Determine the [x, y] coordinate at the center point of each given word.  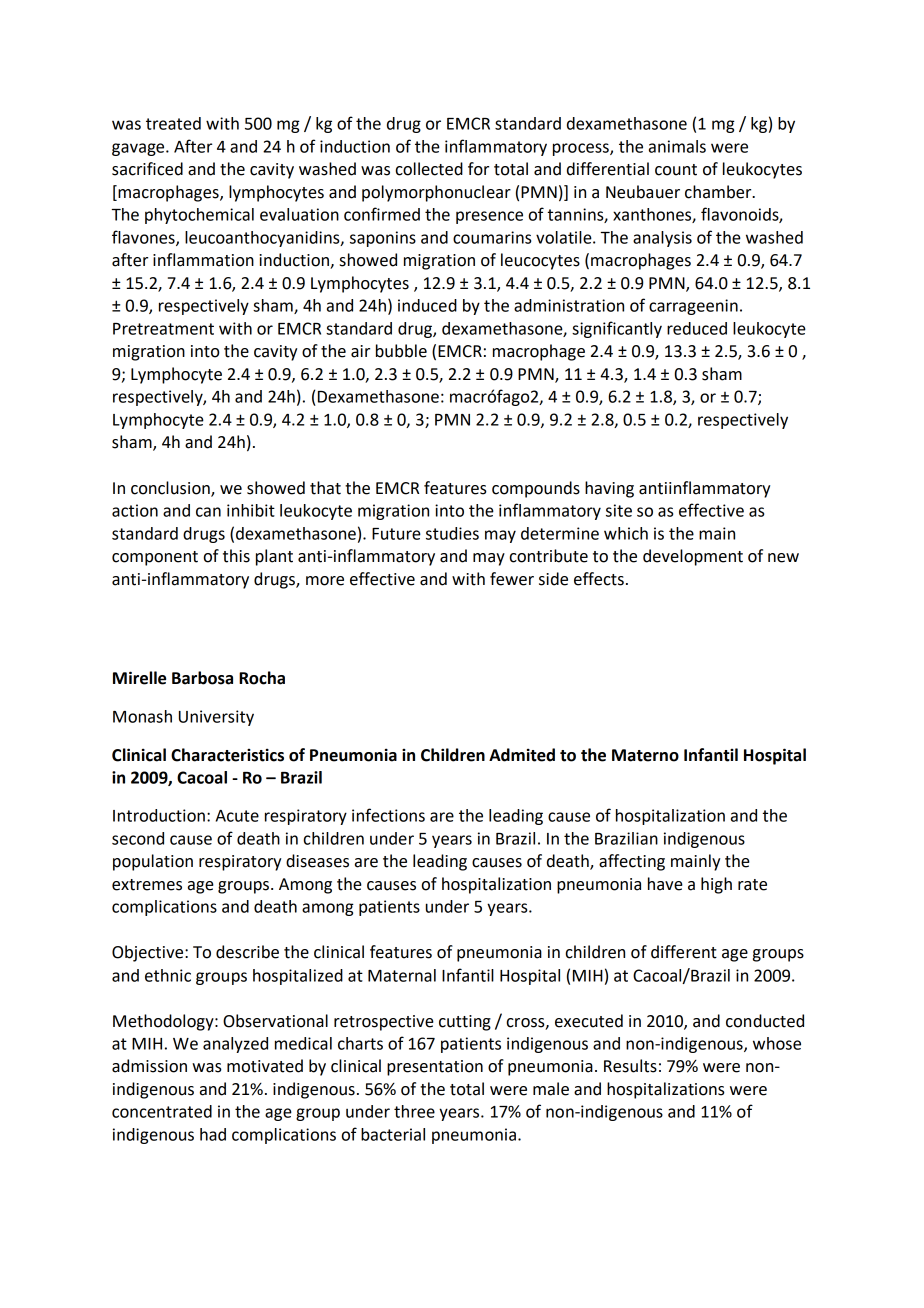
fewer [512, 579]
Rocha [262, 678]
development [693, 557]
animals [677, 146]
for [478, 169]
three [414, 1111]
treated [173, 123]
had [213, 1134]
